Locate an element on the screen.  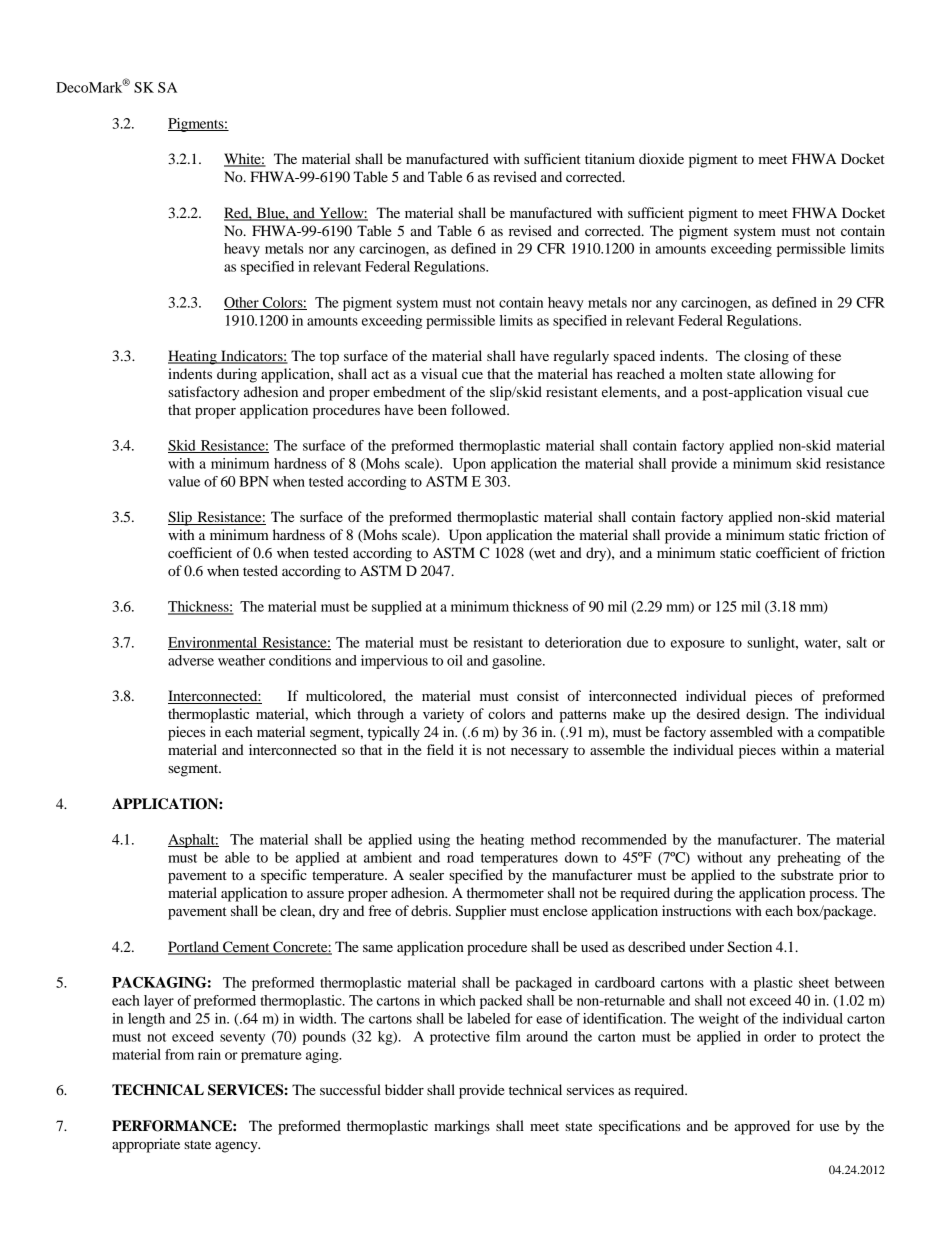
agency is located at coordinates (237, 1147).
